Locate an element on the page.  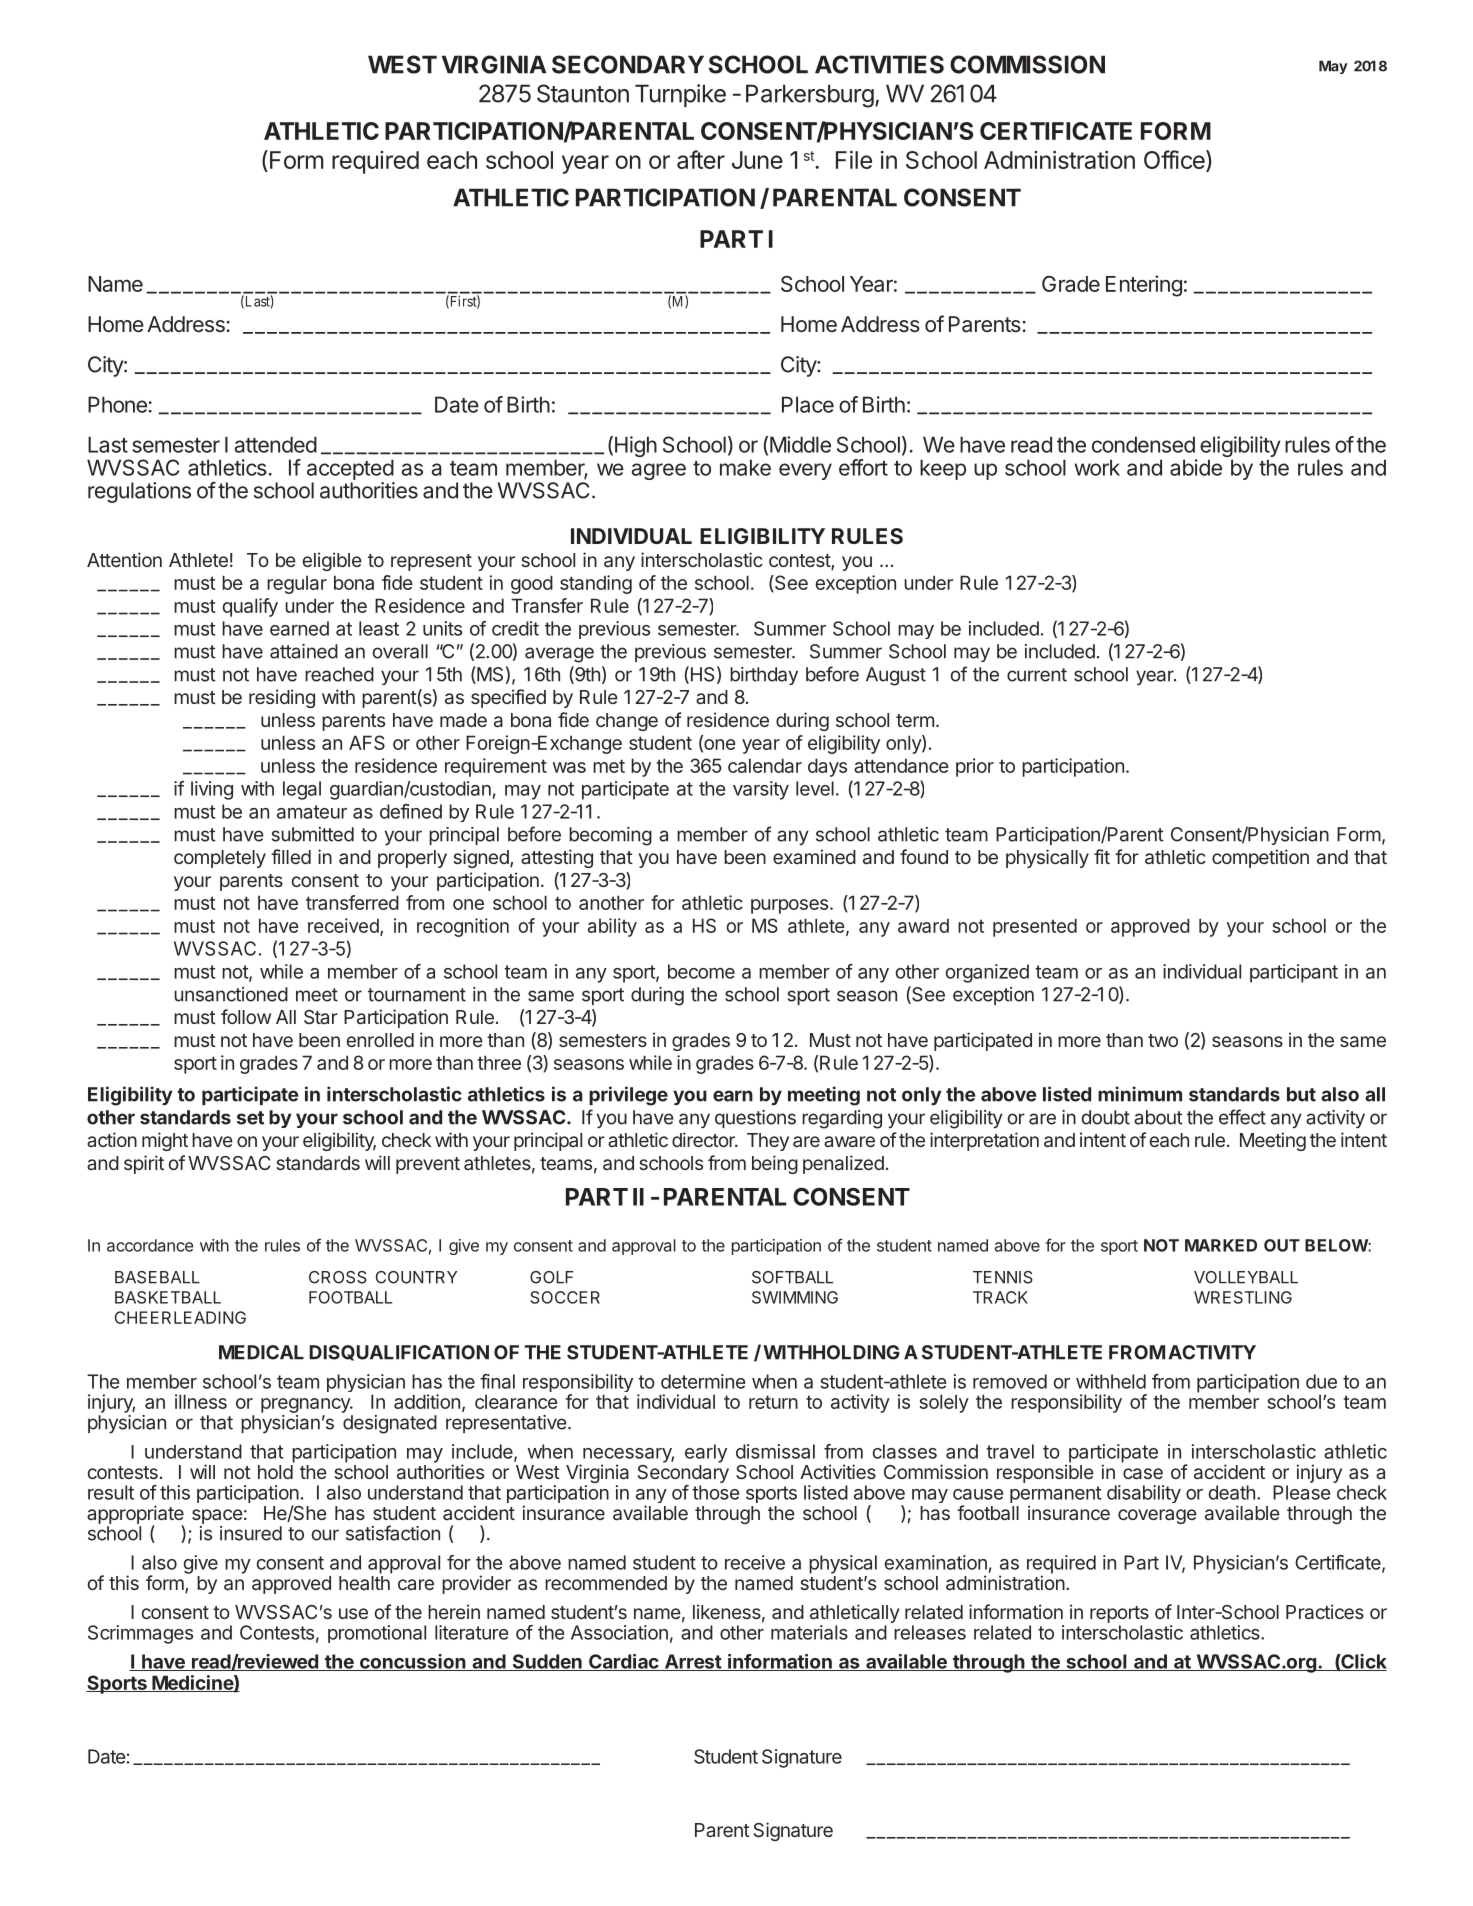
condensed is located at coordinates (1143, 444).
